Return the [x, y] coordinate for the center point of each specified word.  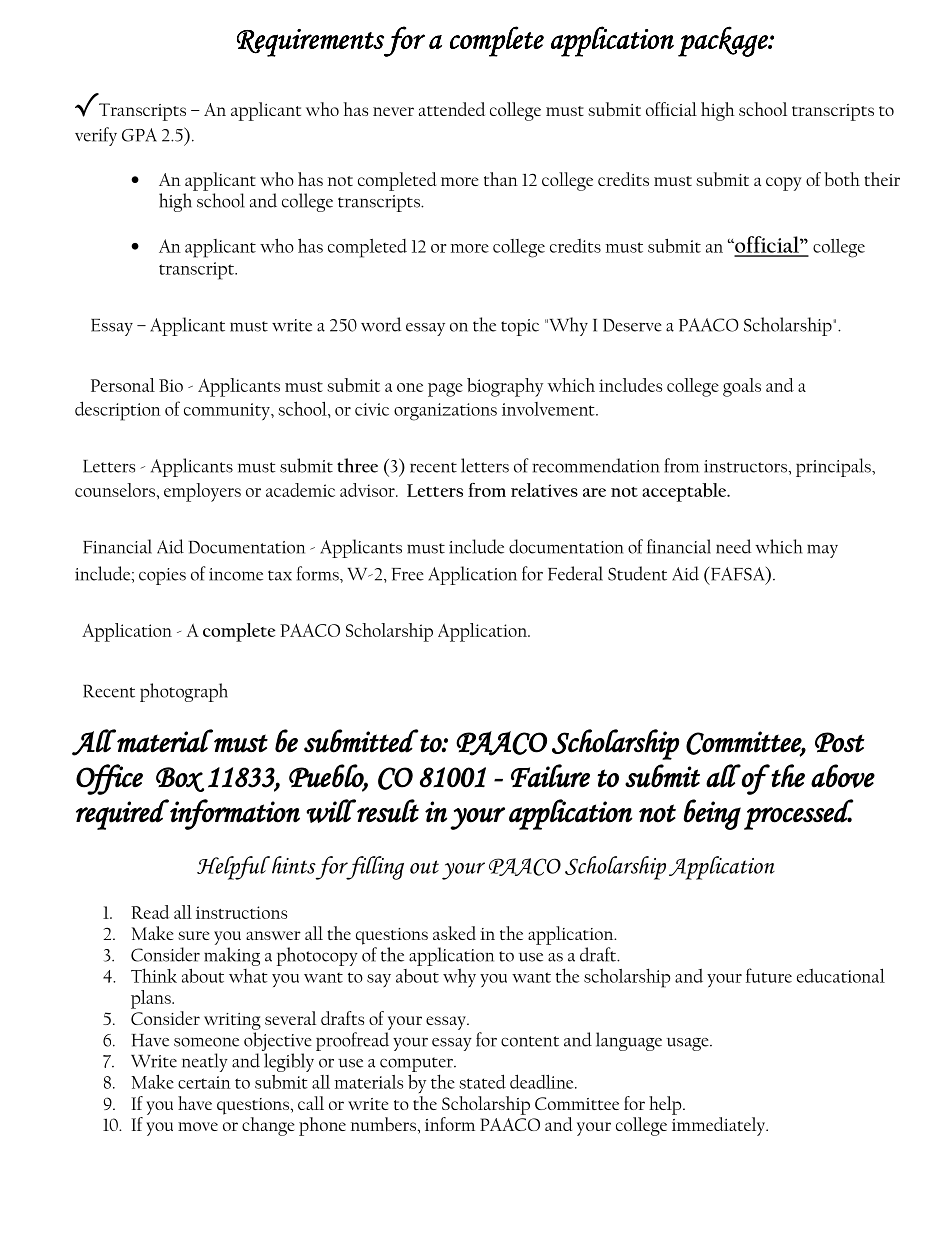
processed [798, 814]
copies [162, 576]
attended [452, 109]
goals [742, 387]
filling [374, 868]
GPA [139, 135]
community [228, 411]
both [842, 179]
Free [408, 574]
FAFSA [737, 574]
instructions [241, 912]
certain [204, 1082]
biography [505, 387]
